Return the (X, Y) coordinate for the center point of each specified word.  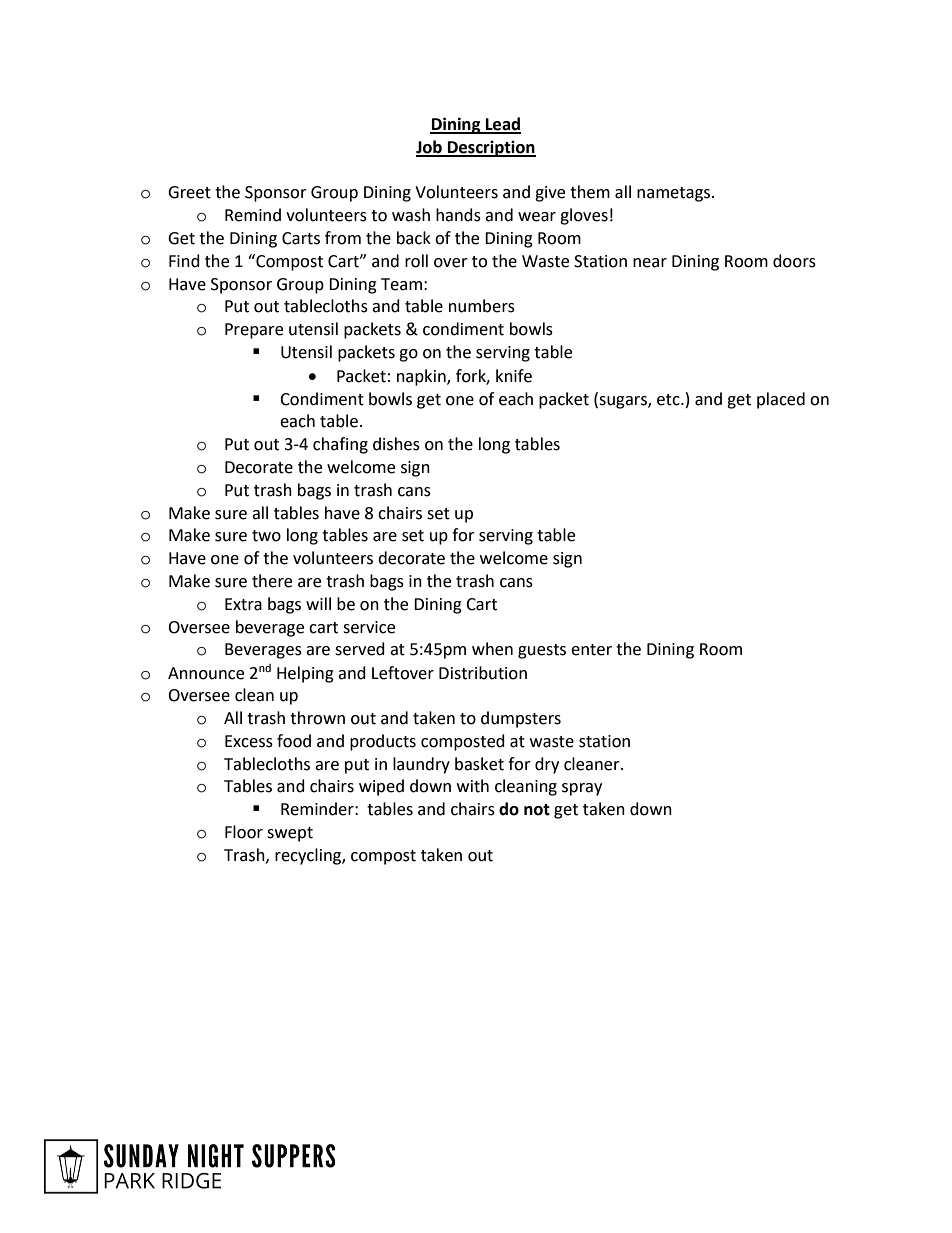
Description (491, 148)
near (650, 263)
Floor (244, 832)
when (492, 649)
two (266, 536)
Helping (305, 674)
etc (669, 400)
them (590, 192)
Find (184, 261)
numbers (482, 306)
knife (514, 376)
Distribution (483, 673)
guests (542, 651)
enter (591, 650)
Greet (189, 192)
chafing (340, 445)
